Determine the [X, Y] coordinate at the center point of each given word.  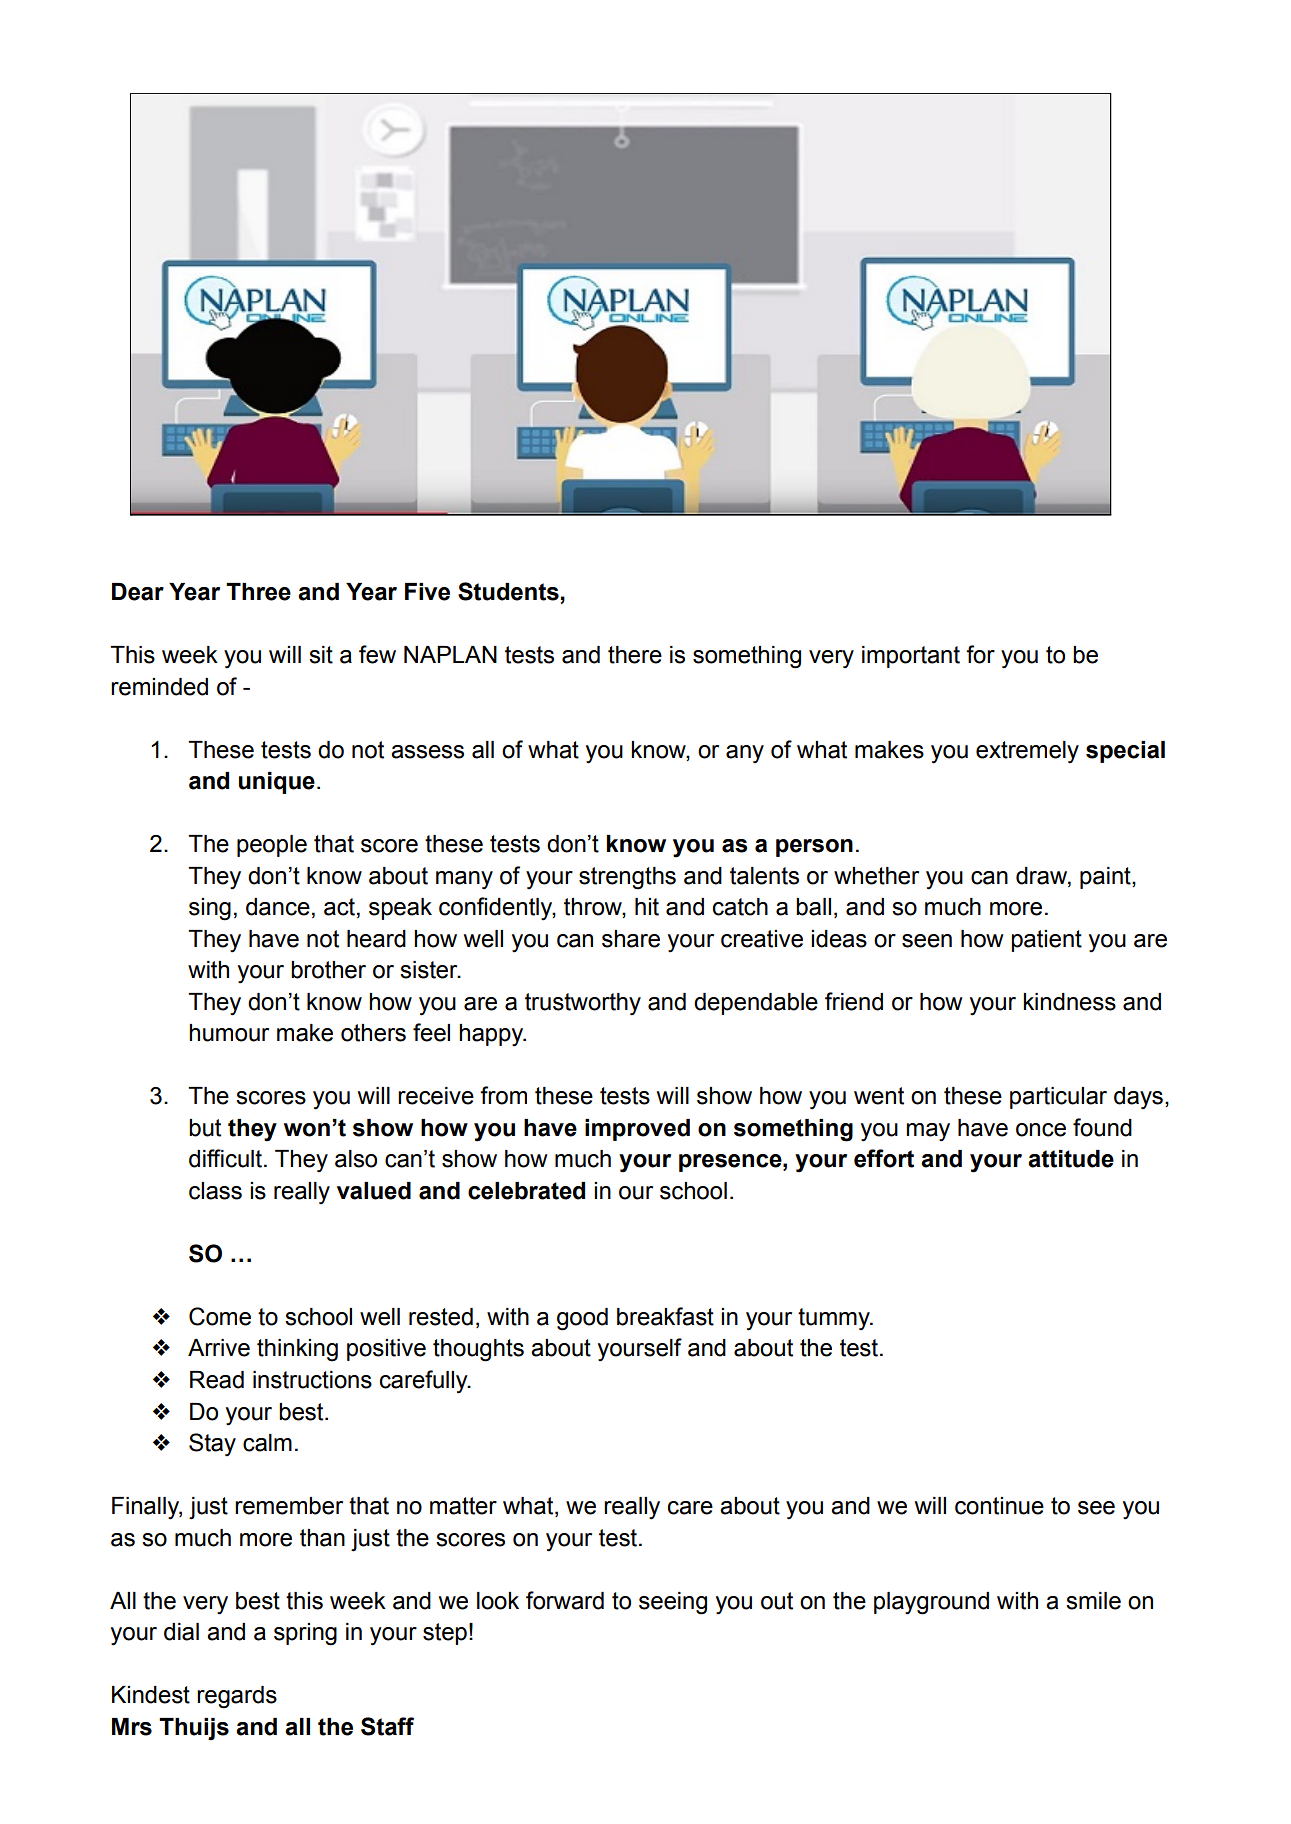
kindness [1069, 1002]
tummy [835, 1319]
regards [237, 1697]
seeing [673, 1603]
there [635, 655]
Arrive [219, 1348]
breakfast [665, 1316]
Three [258, 592]
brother [328, 970]
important [911, 657]
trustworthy [583, 1004]
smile [1093, 1601]
